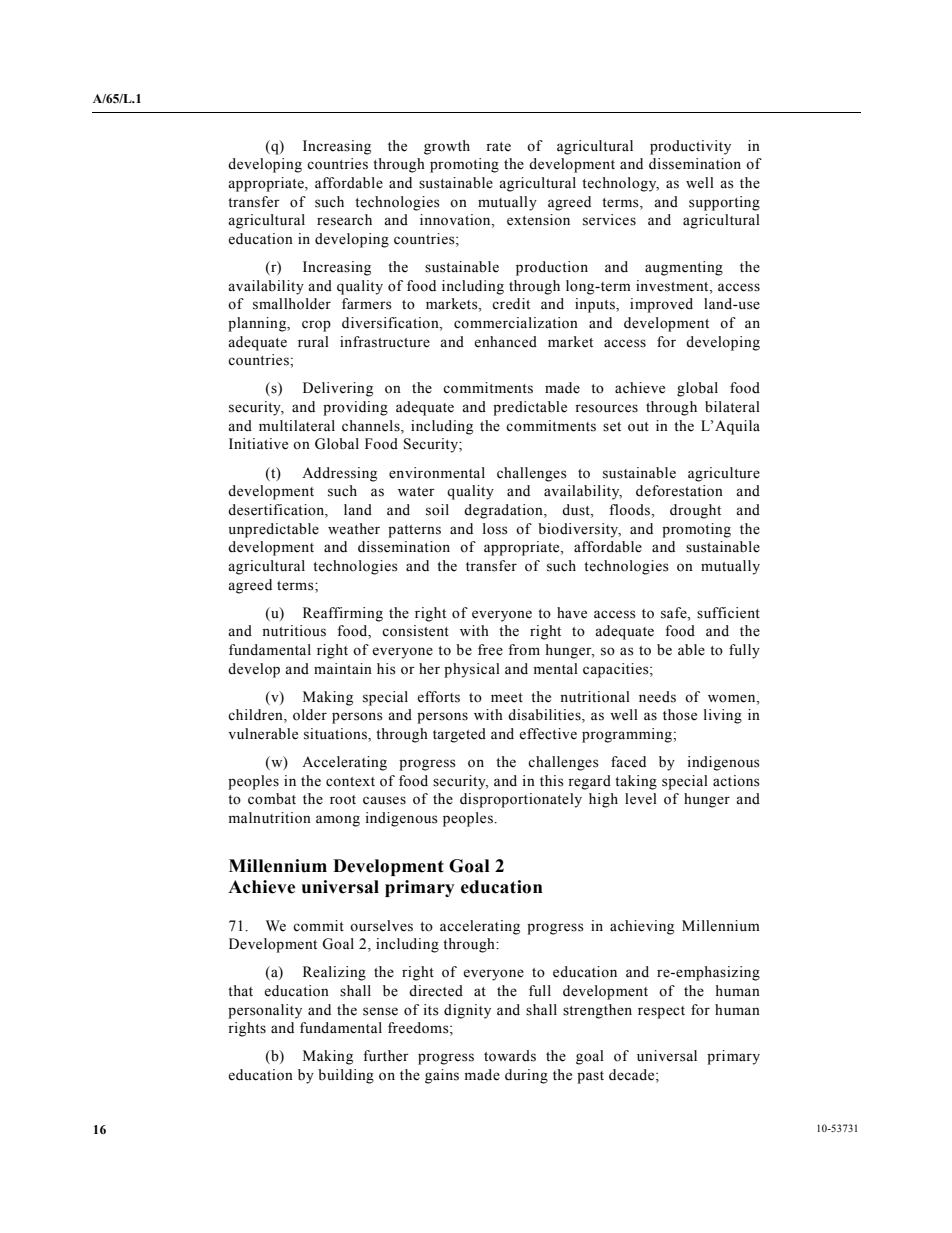  I want to click on disproportionately, so click(521, 800).
